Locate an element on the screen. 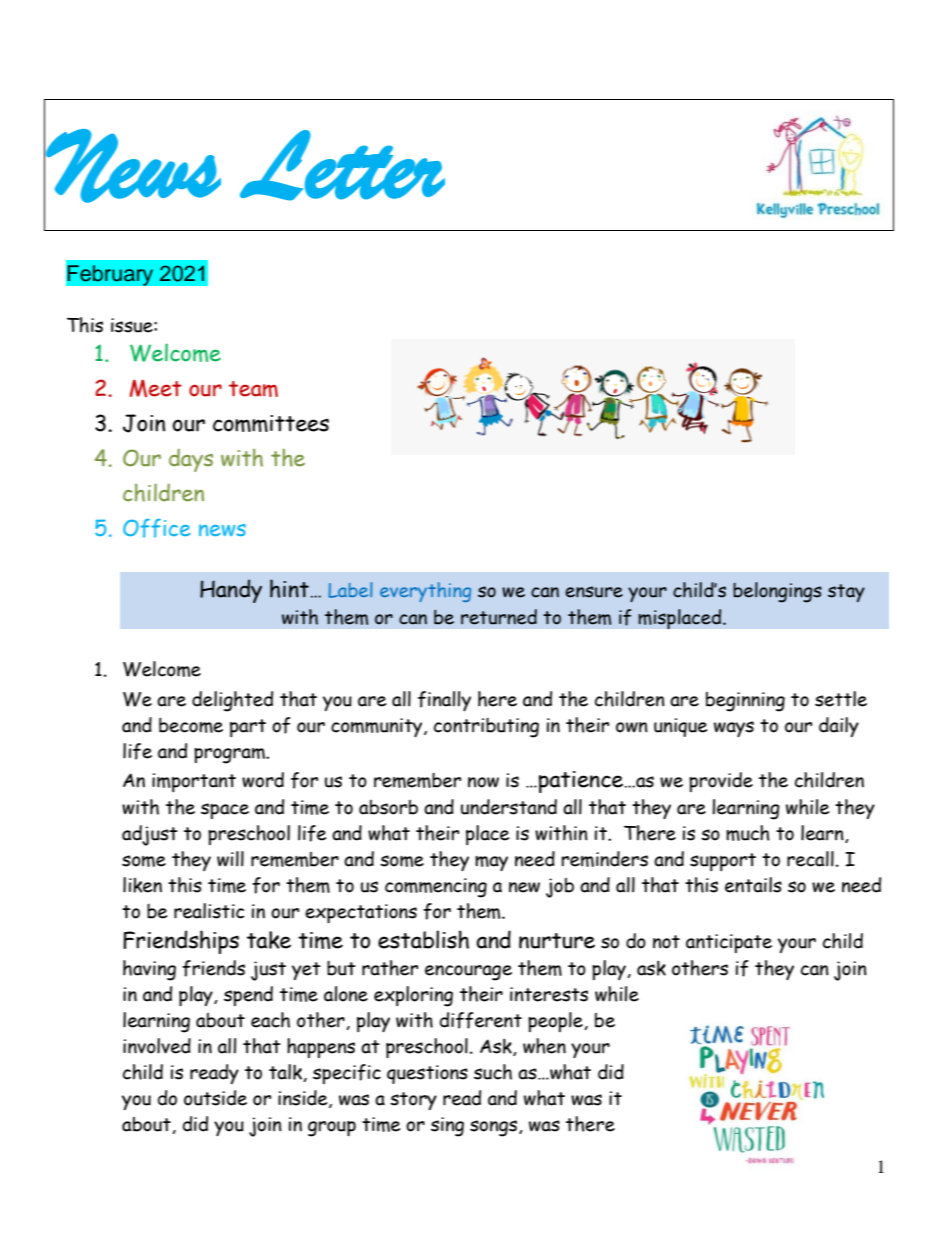  committees is located at coordinates (271, 423).
